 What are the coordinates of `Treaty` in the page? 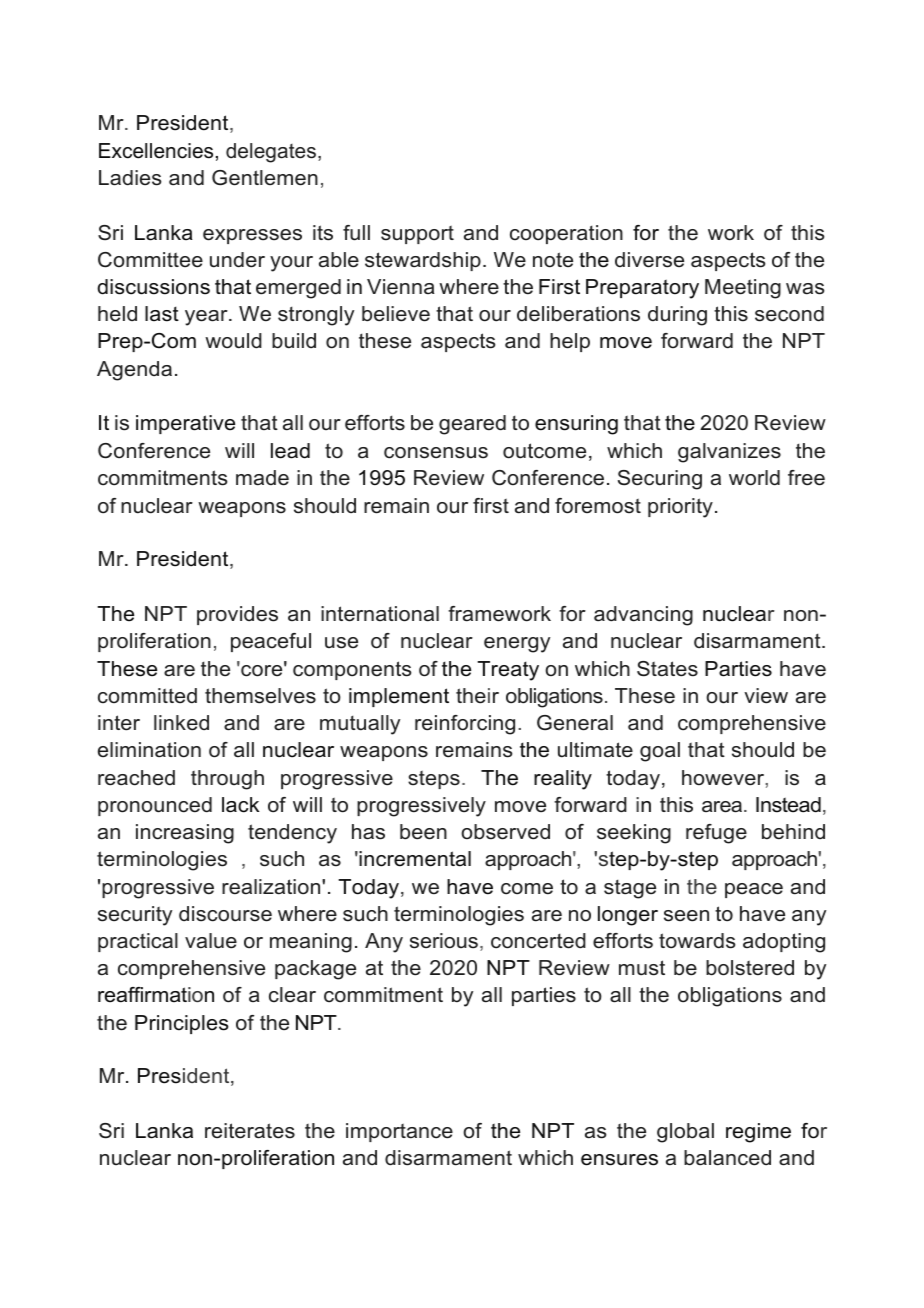 It's located at (508, 671).
